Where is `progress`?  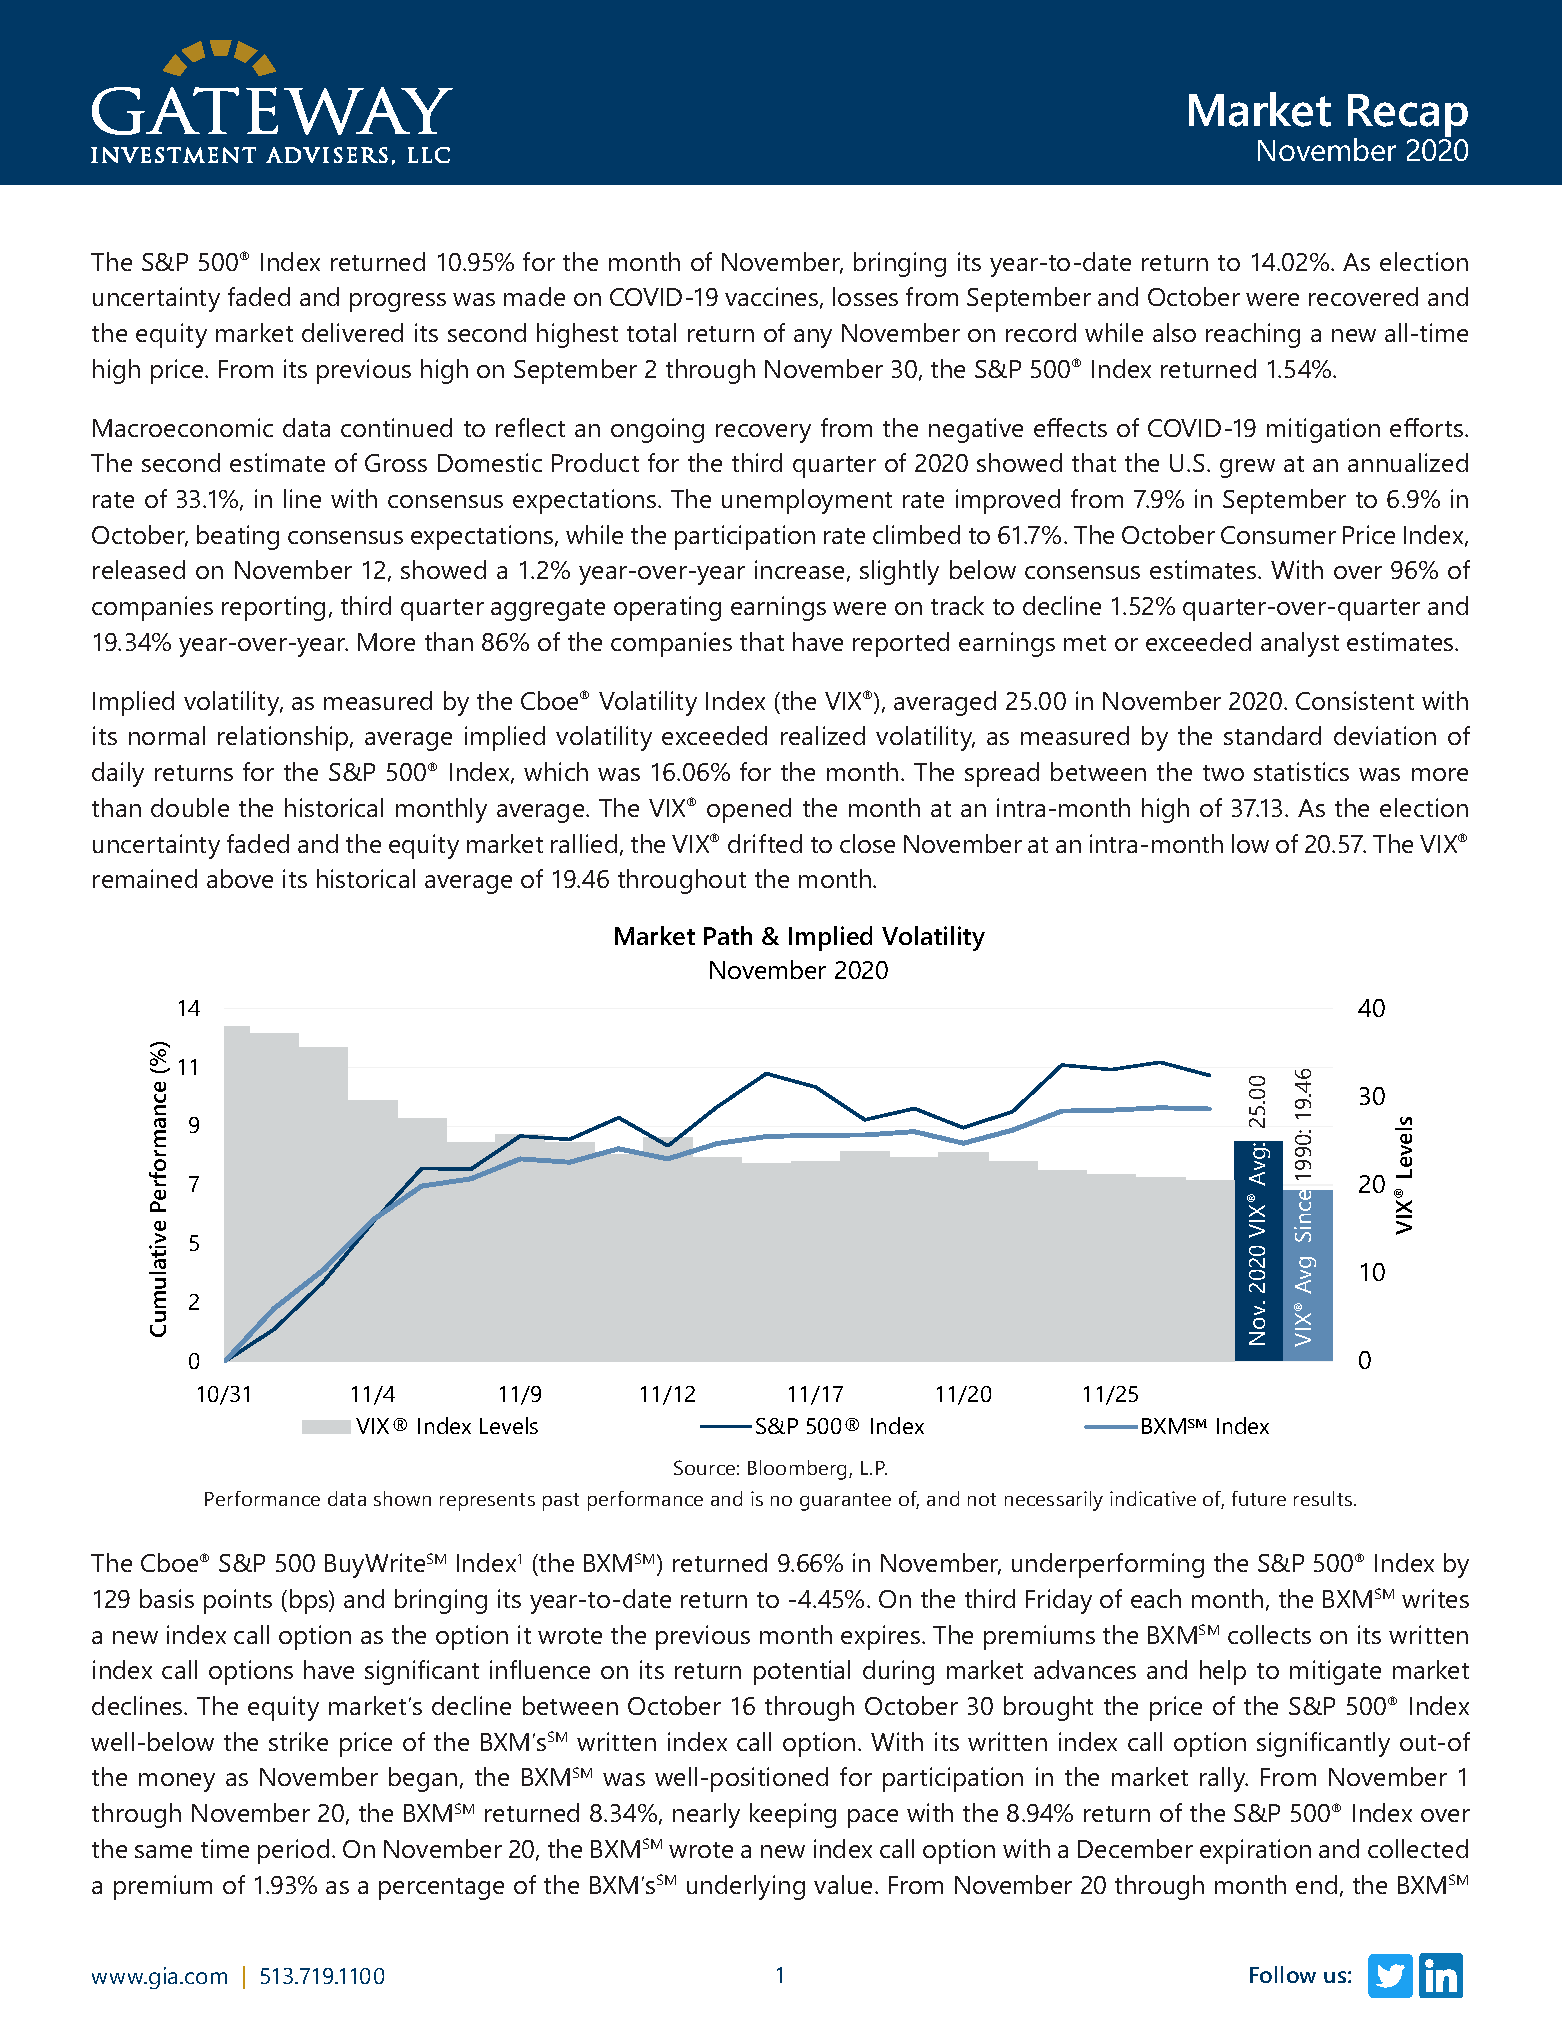
progress is located at coordinates (398, 302).
